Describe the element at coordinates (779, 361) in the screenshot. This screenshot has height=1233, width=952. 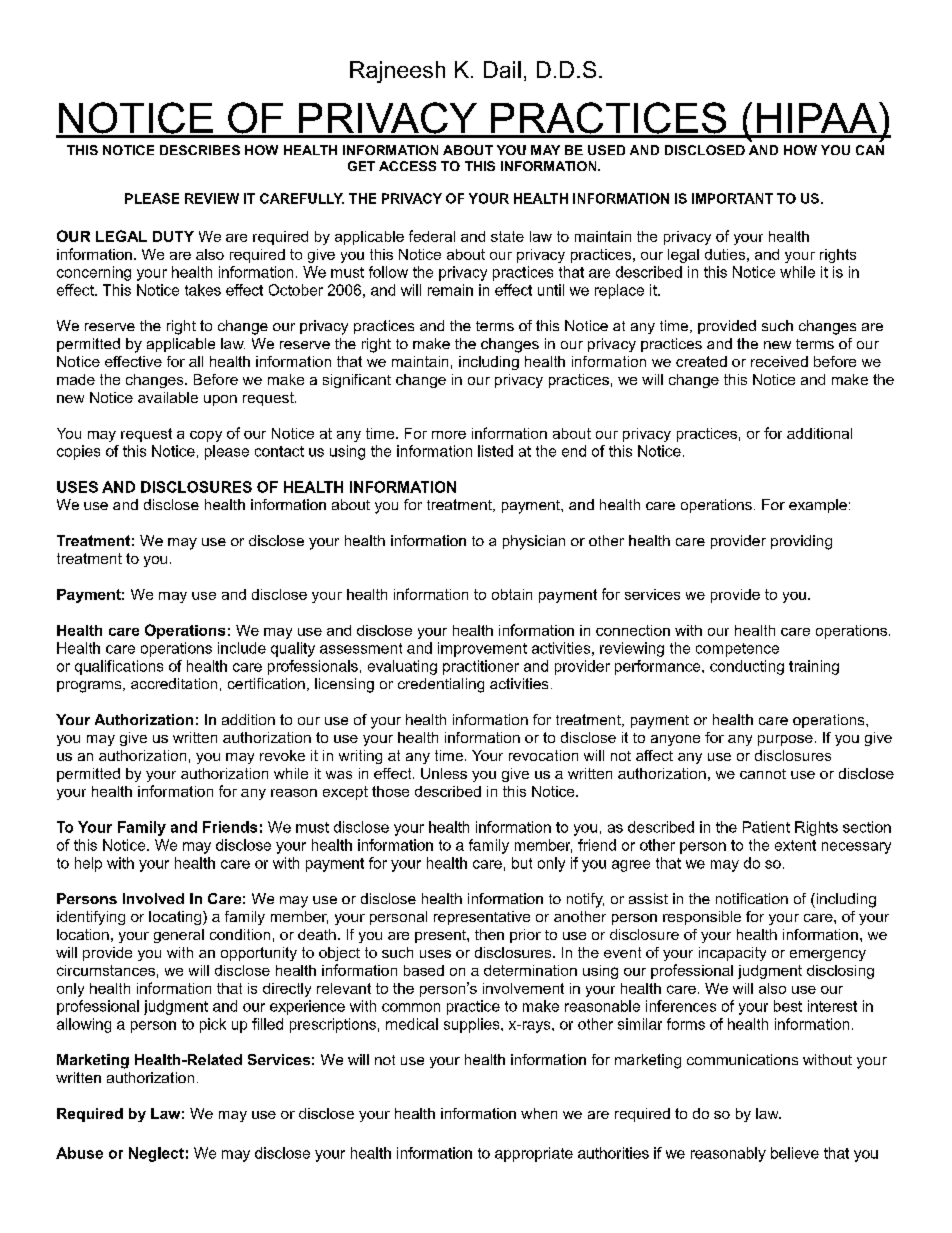
I see `received` at that location.
